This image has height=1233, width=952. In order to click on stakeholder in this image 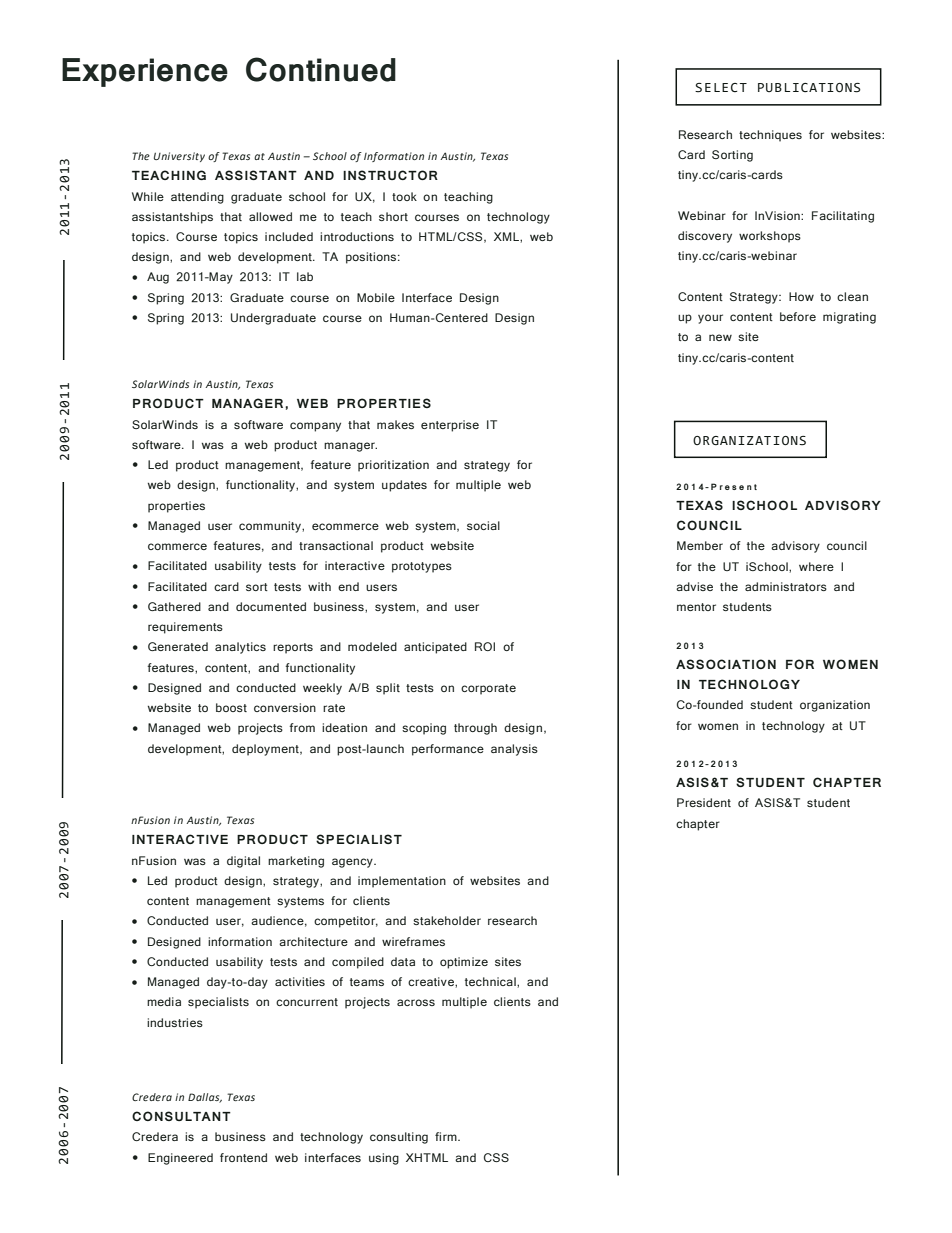, I will do `click(447, 920)`.
